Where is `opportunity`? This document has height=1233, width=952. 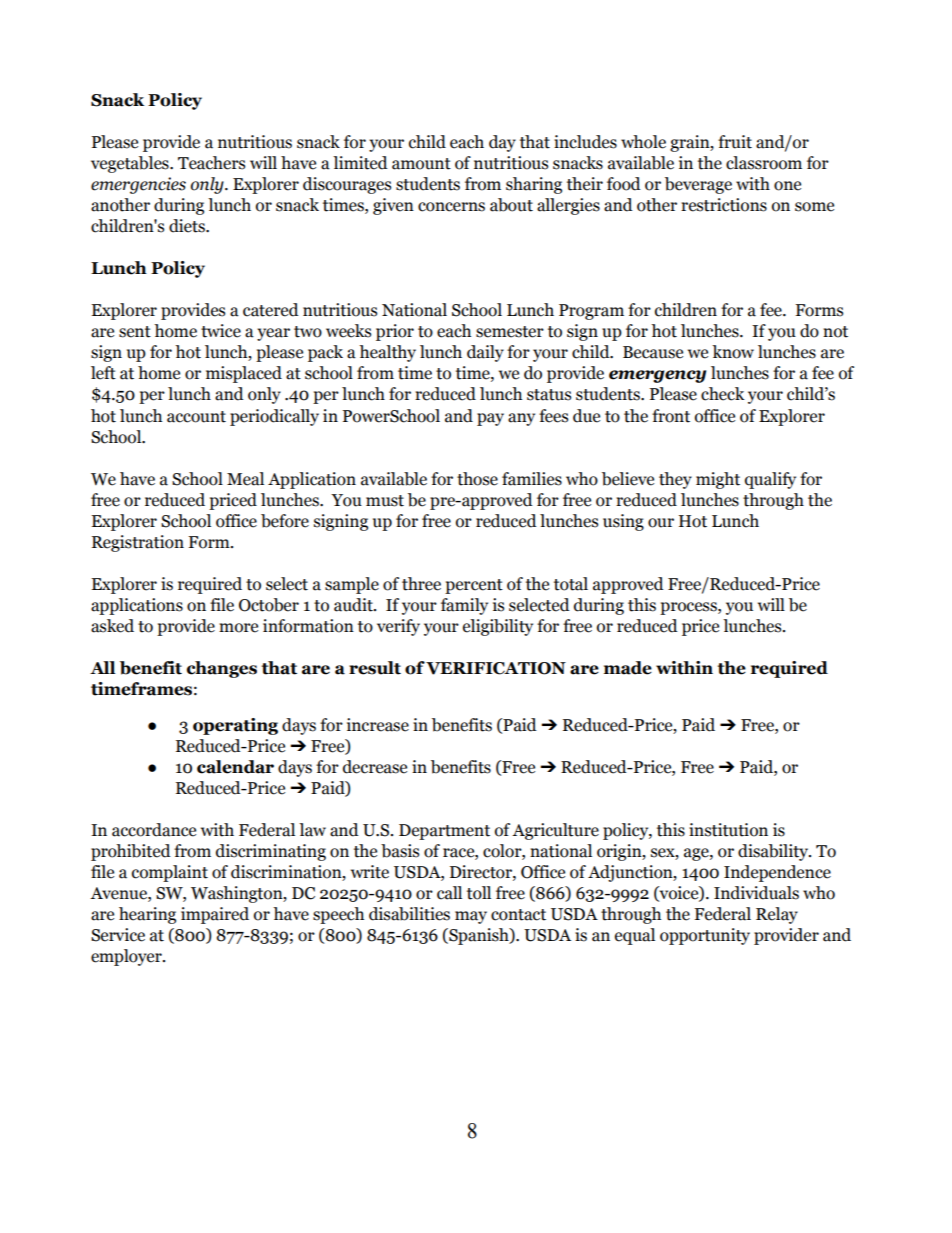
opportunity is located at coordinates (705, 936).
